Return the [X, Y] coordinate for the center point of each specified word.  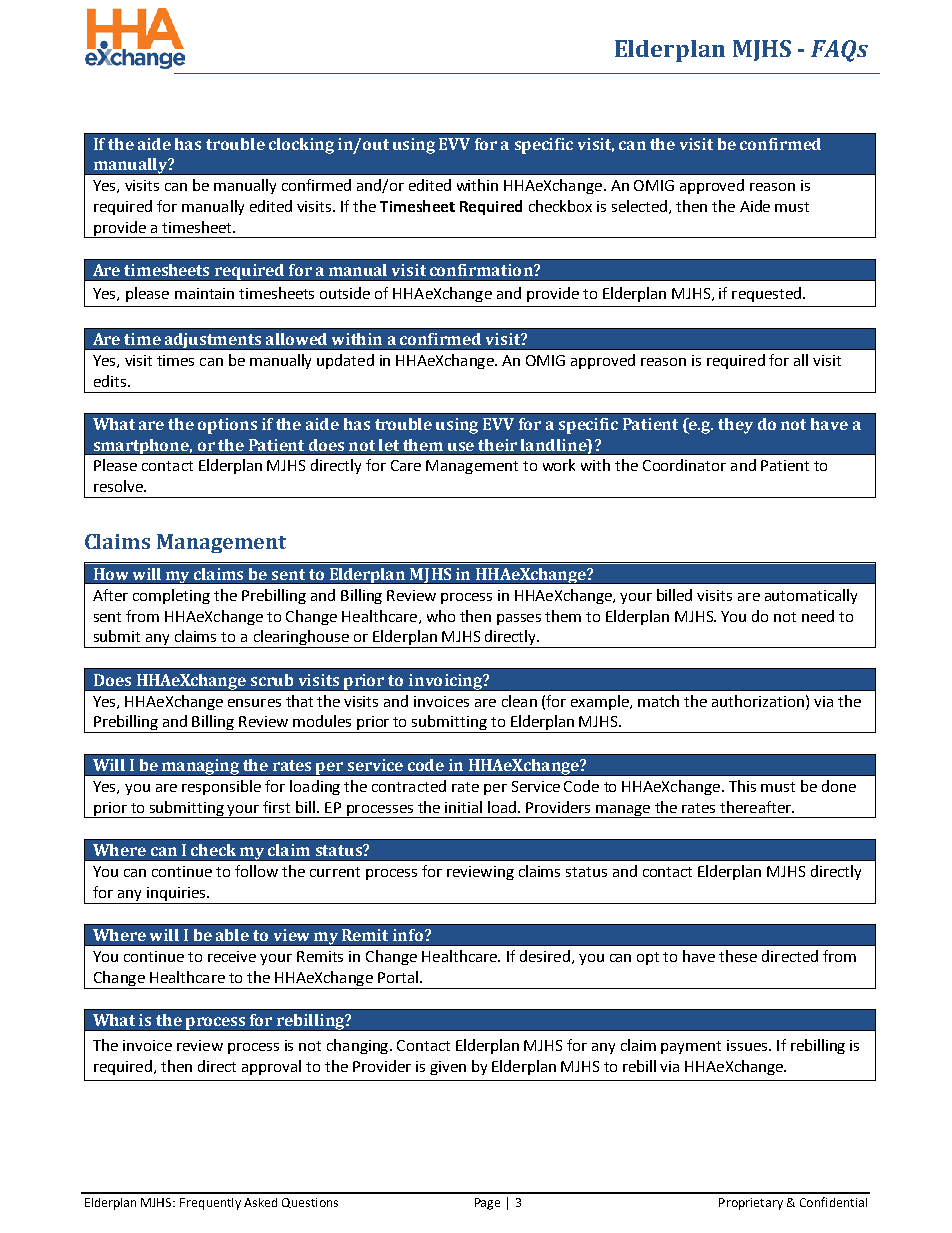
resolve [119, 486]
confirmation [482, 270]
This [742, 786]
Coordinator [684, 465]
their [497, 445]
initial [463, 807]
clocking [301, 146]
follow [256, 871]
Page [487, 1204]
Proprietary [751, 1204]
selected [641, 207]
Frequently [210, 1204]
